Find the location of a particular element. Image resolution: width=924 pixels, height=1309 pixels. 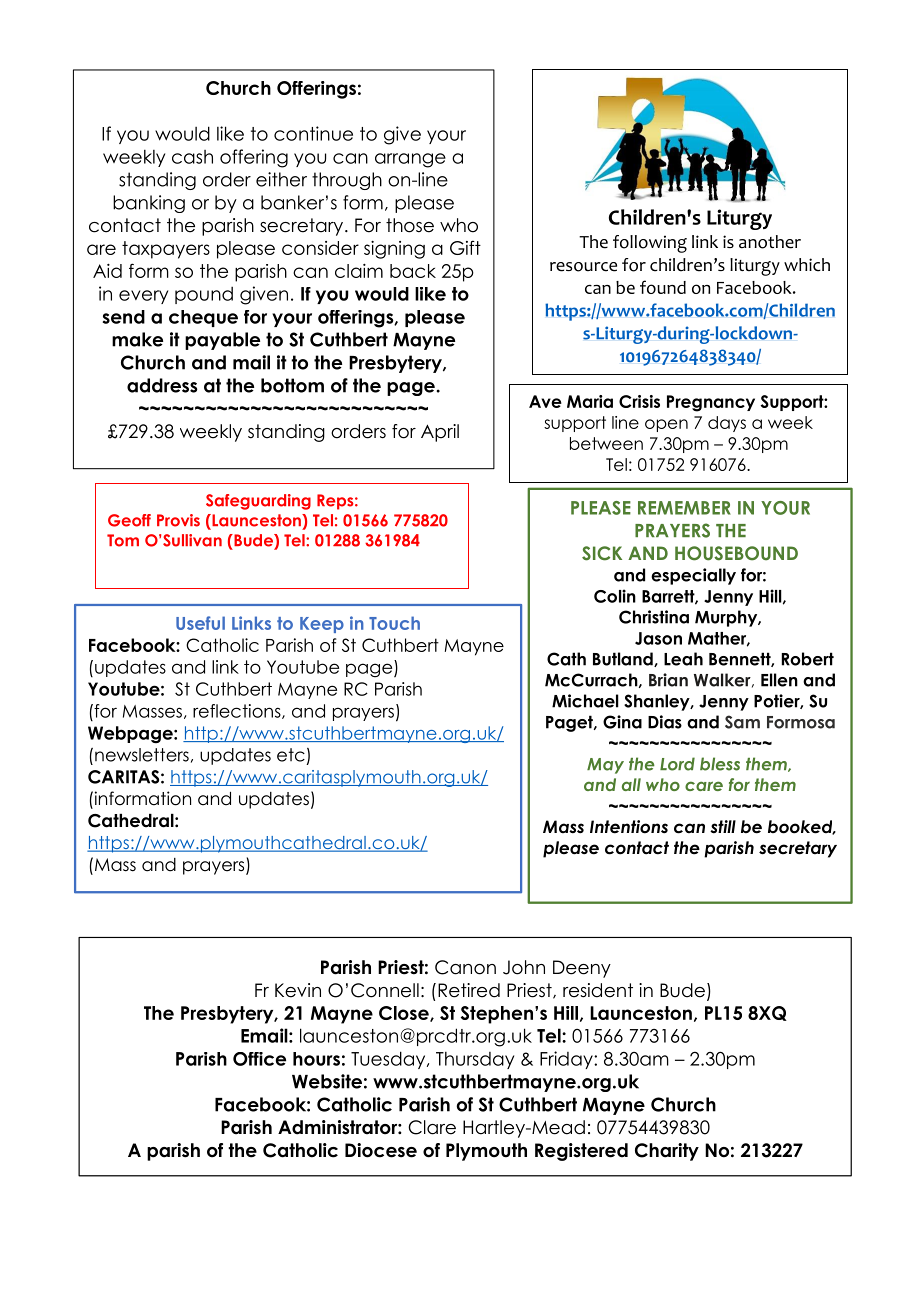

newsletters is located at coordinates (142, 755).
